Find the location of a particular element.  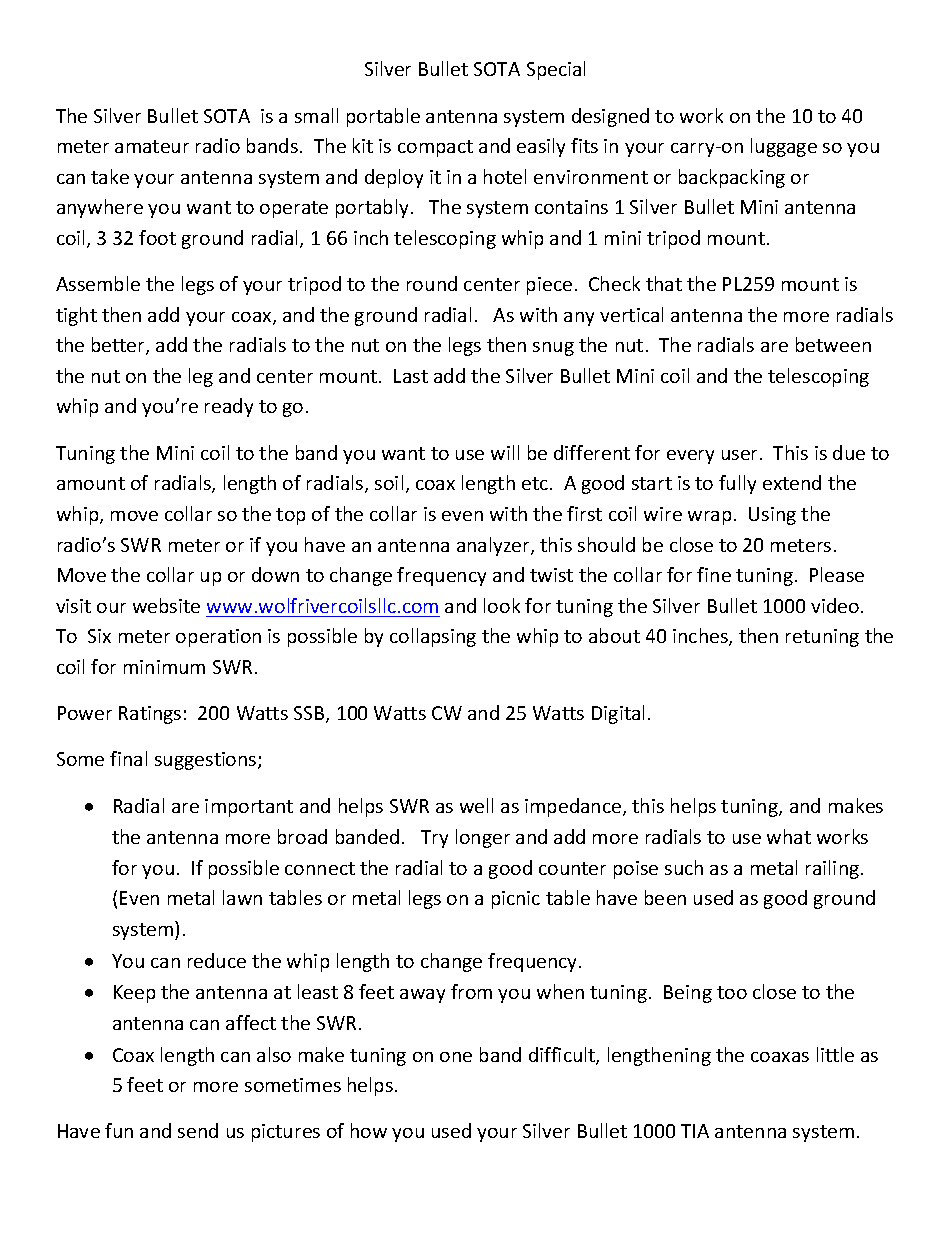

compact is located at coordinates (435, 148).
